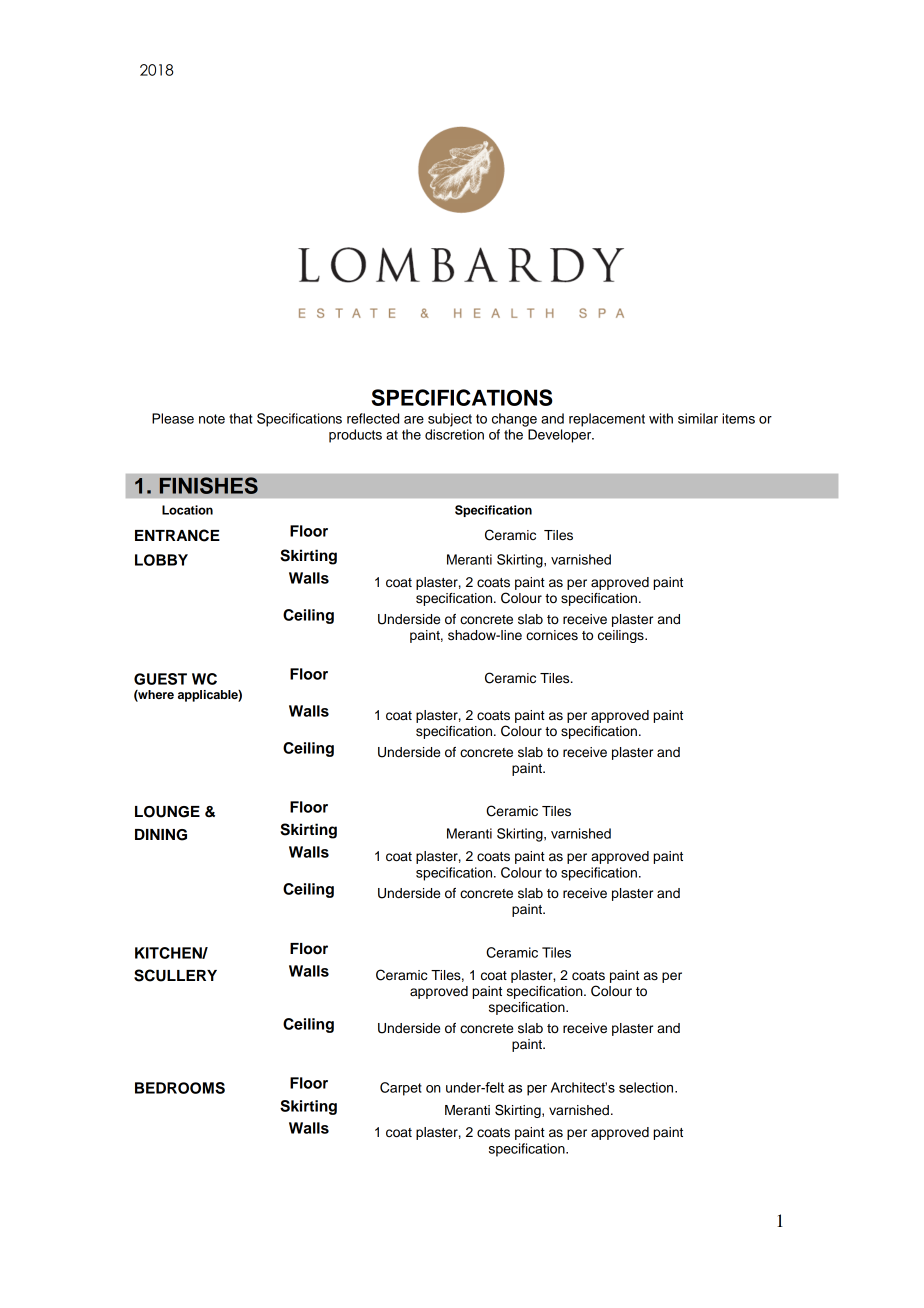 The height and width of the screenshot is (1308, 924). Describe the element at coordinates (161, 835) in the screenshot. I see `DINING` at that location.
